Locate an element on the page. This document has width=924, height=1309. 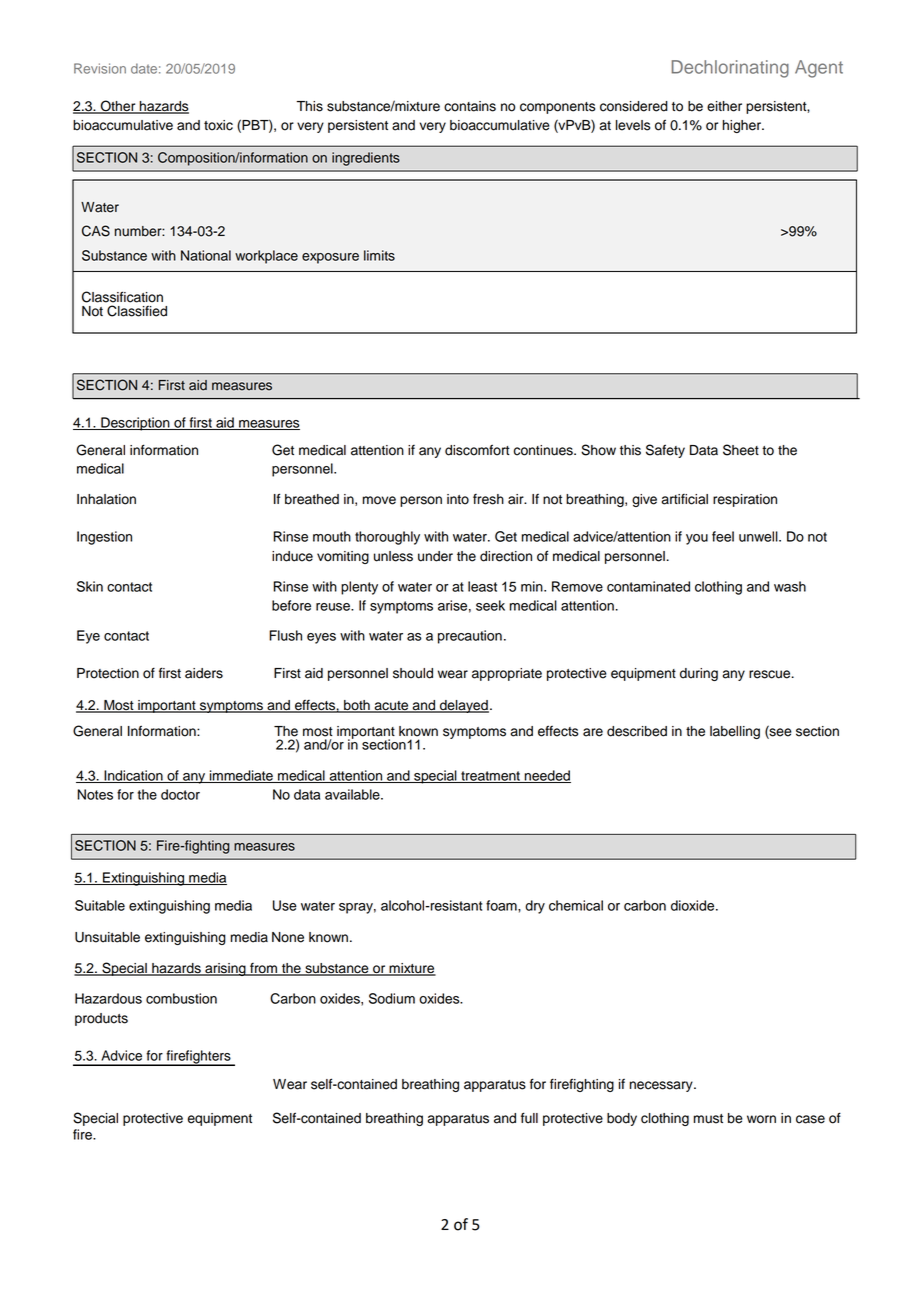
products is located at coordinates (101, 1019).
